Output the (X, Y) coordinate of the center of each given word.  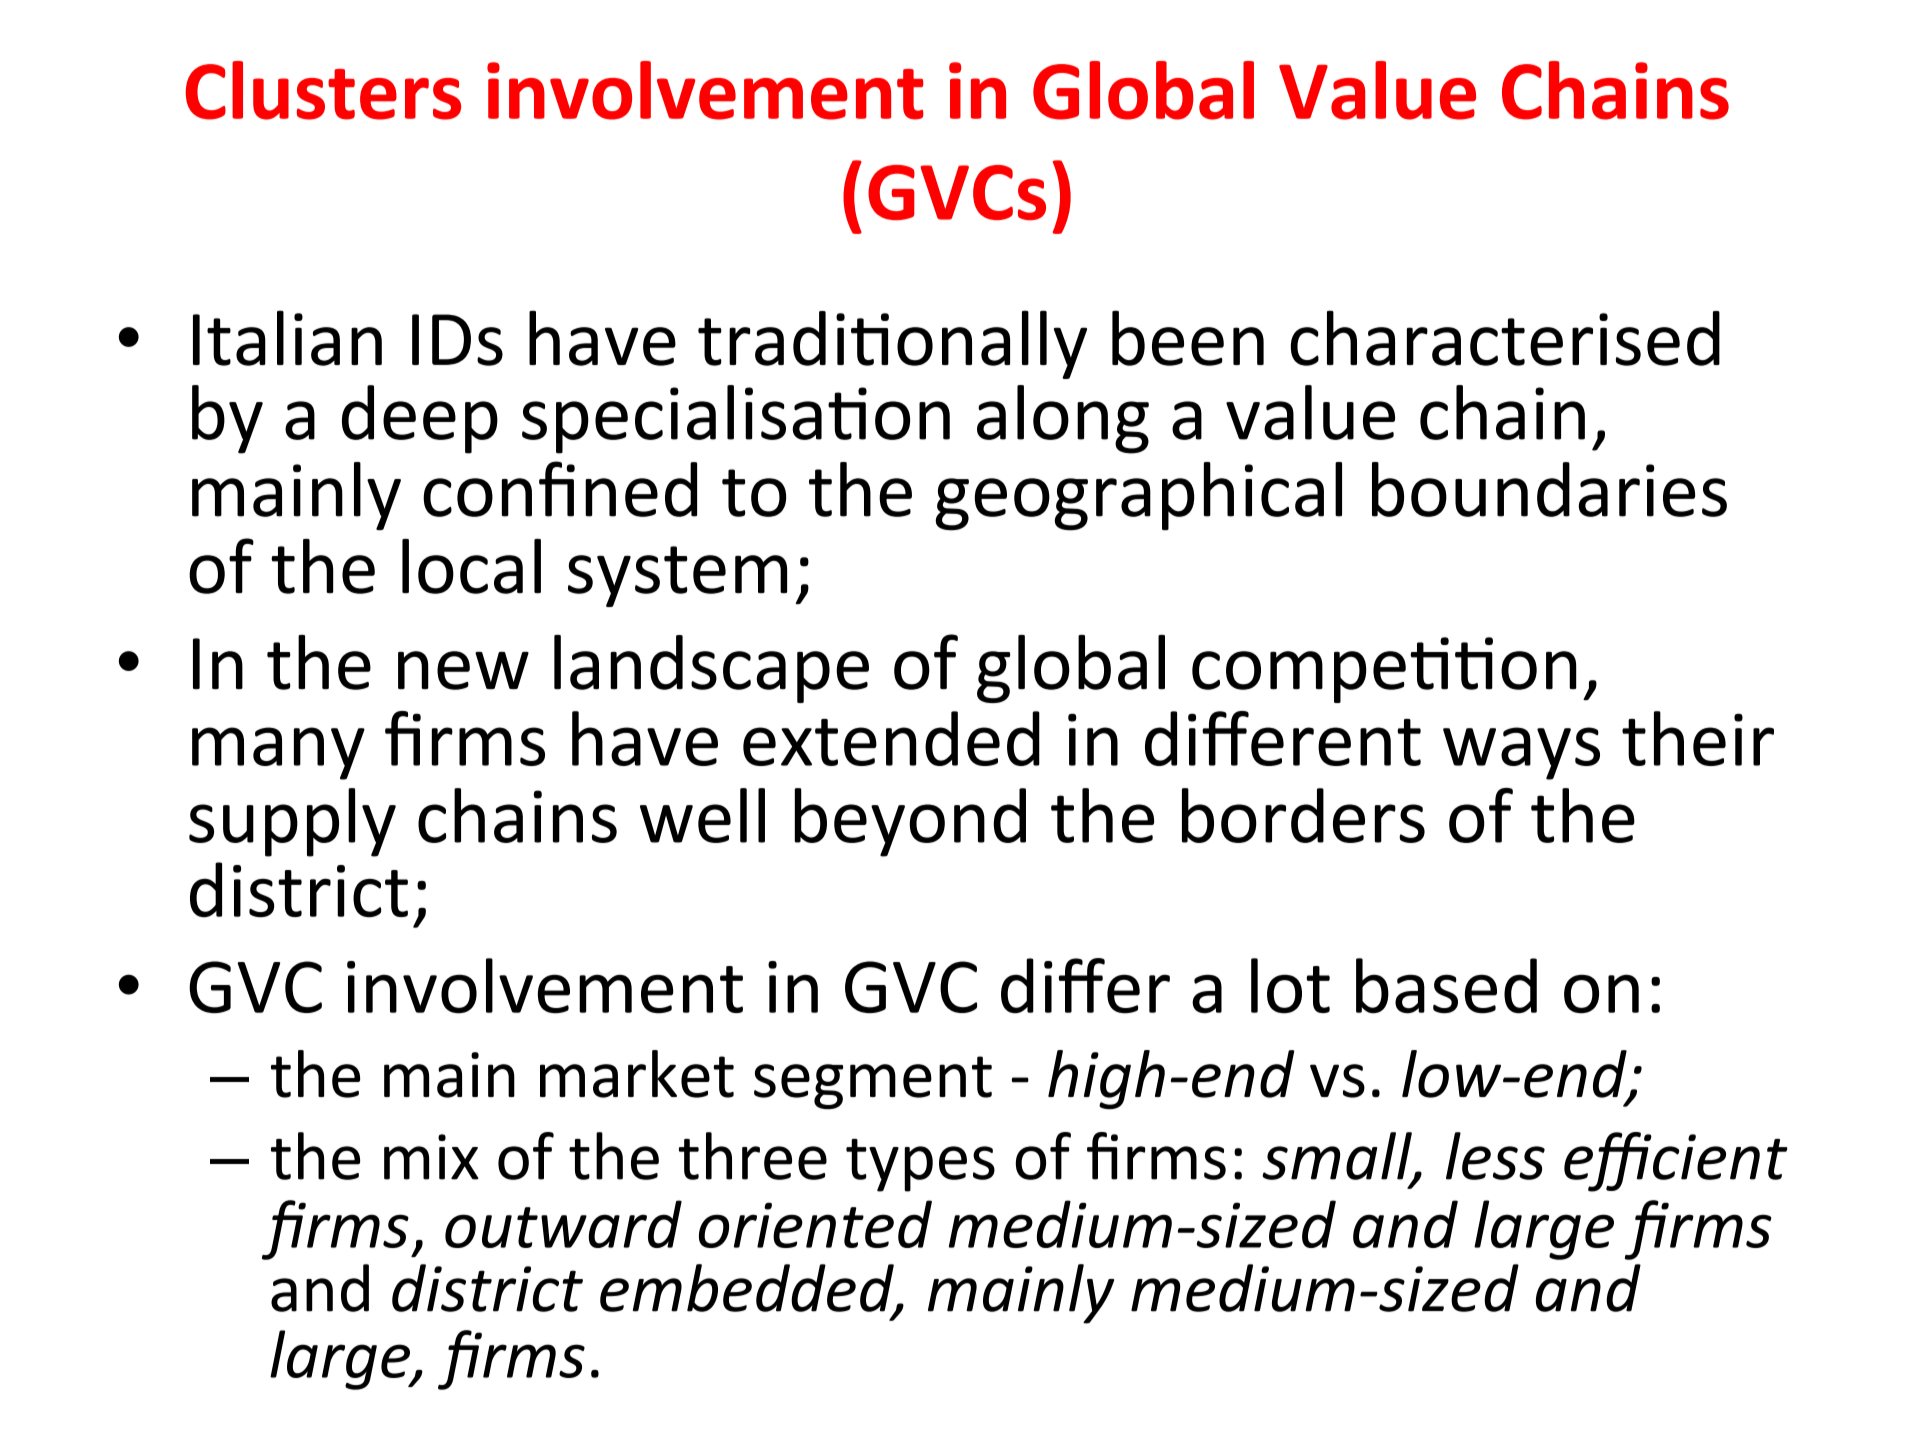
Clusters (323, 90)
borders (1303, 815)
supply (292, 822)
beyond (910, 822)
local (471, 566)
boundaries (1549, 489)
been (1188, 338)
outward (563, 1224)
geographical (1138, 496)
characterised (1505, 338)
